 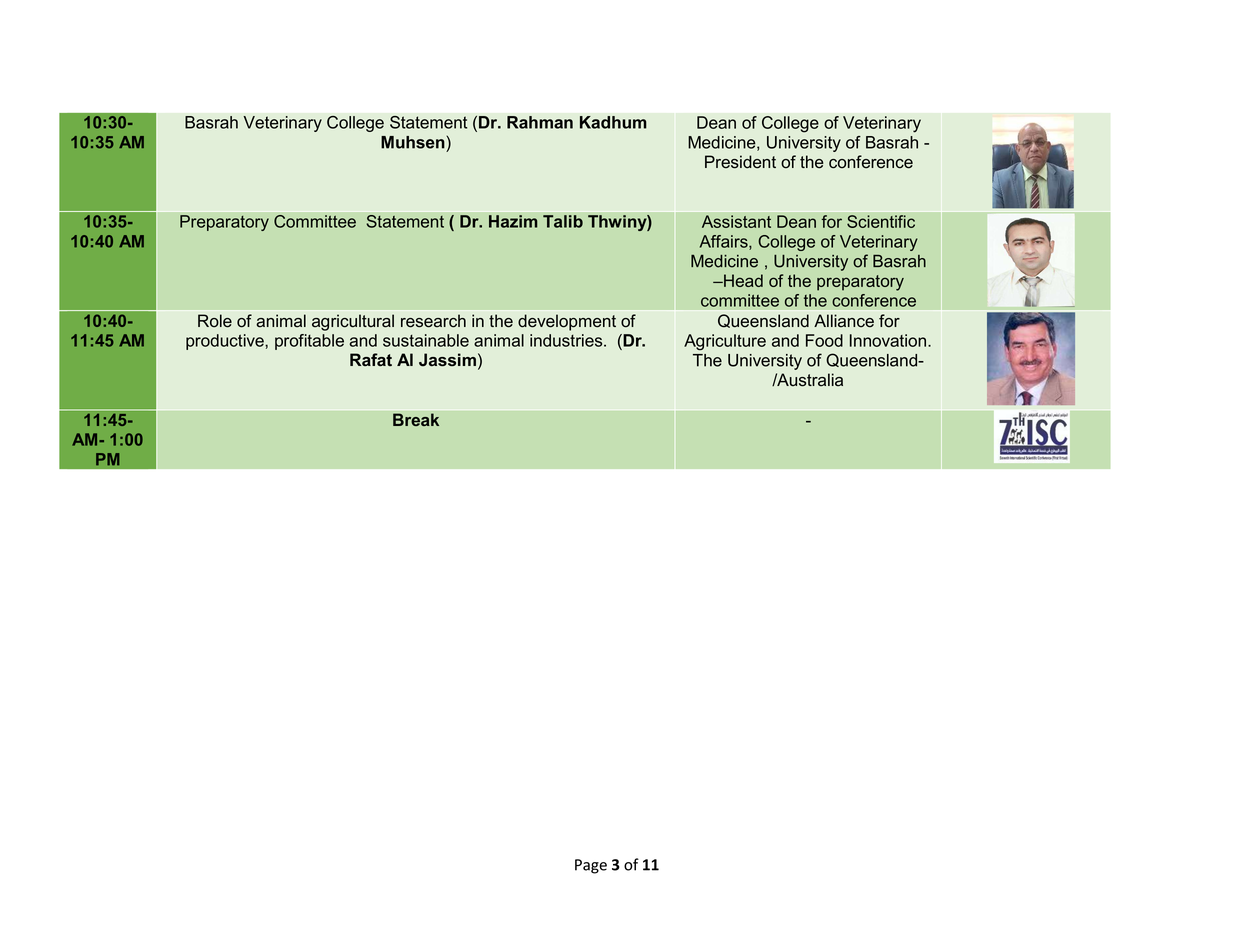 What do you see at coordinates (433, 321) in the screenshot?
I see `research` at bounding box center [433, 321].
